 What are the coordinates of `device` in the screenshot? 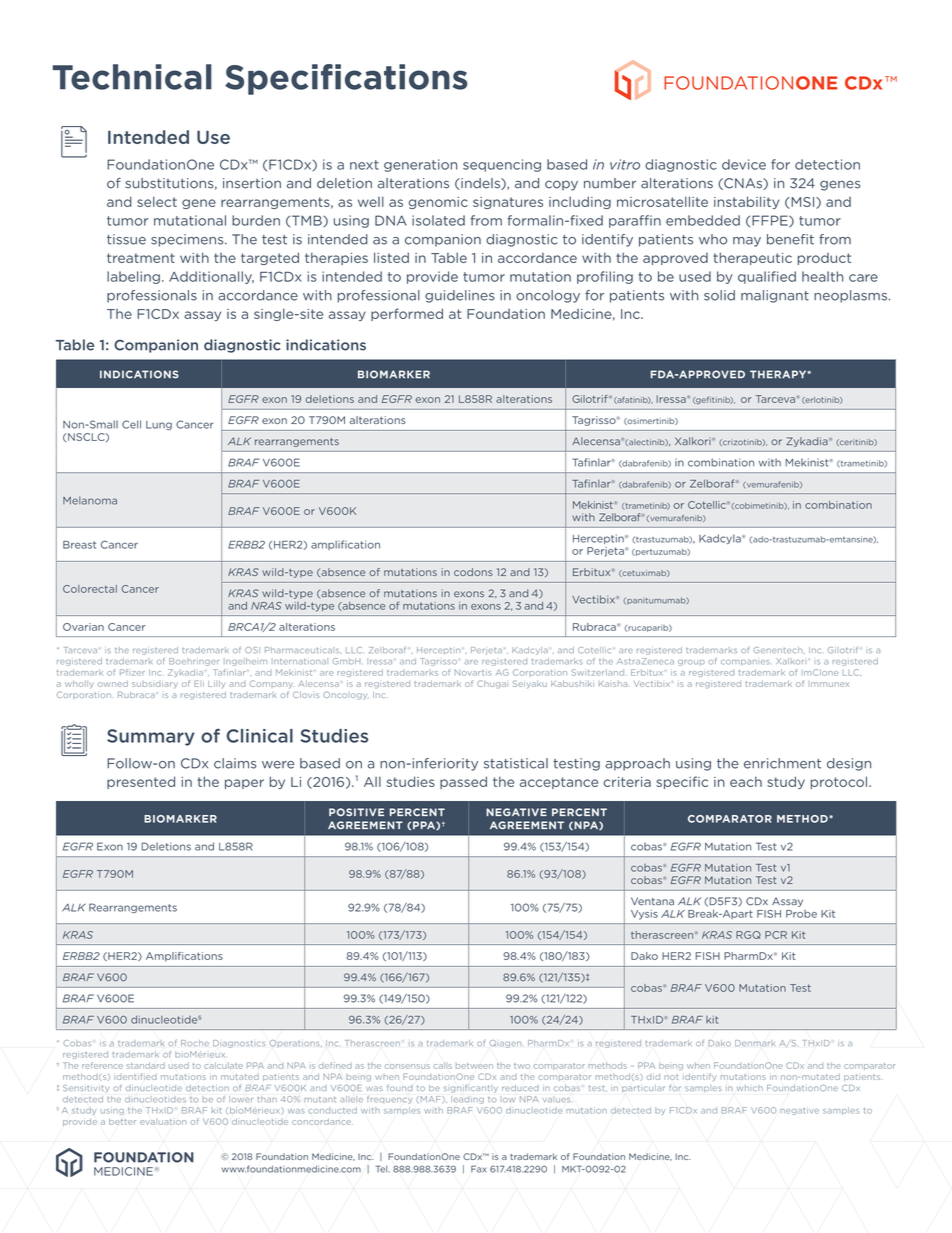 It's located at (744, 164).
